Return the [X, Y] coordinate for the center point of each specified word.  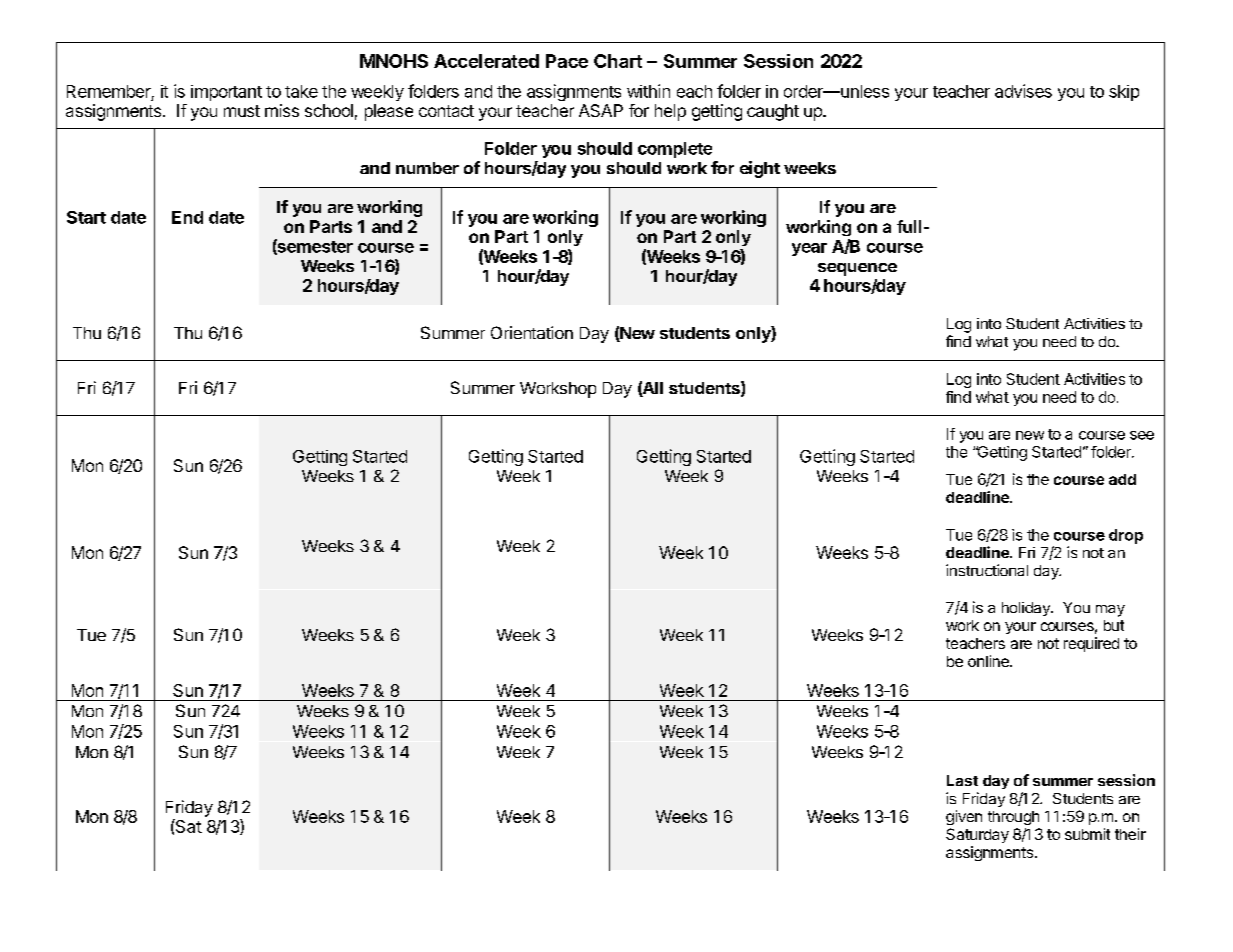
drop [1126, 536]
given [964, 817]
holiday [1027, 609]
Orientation [532, 332]
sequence [857, 269]
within [648, 91]
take [301, 91]
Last [962, 780]
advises [1023, 91]
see [1142, 435]
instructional [987, 570]
